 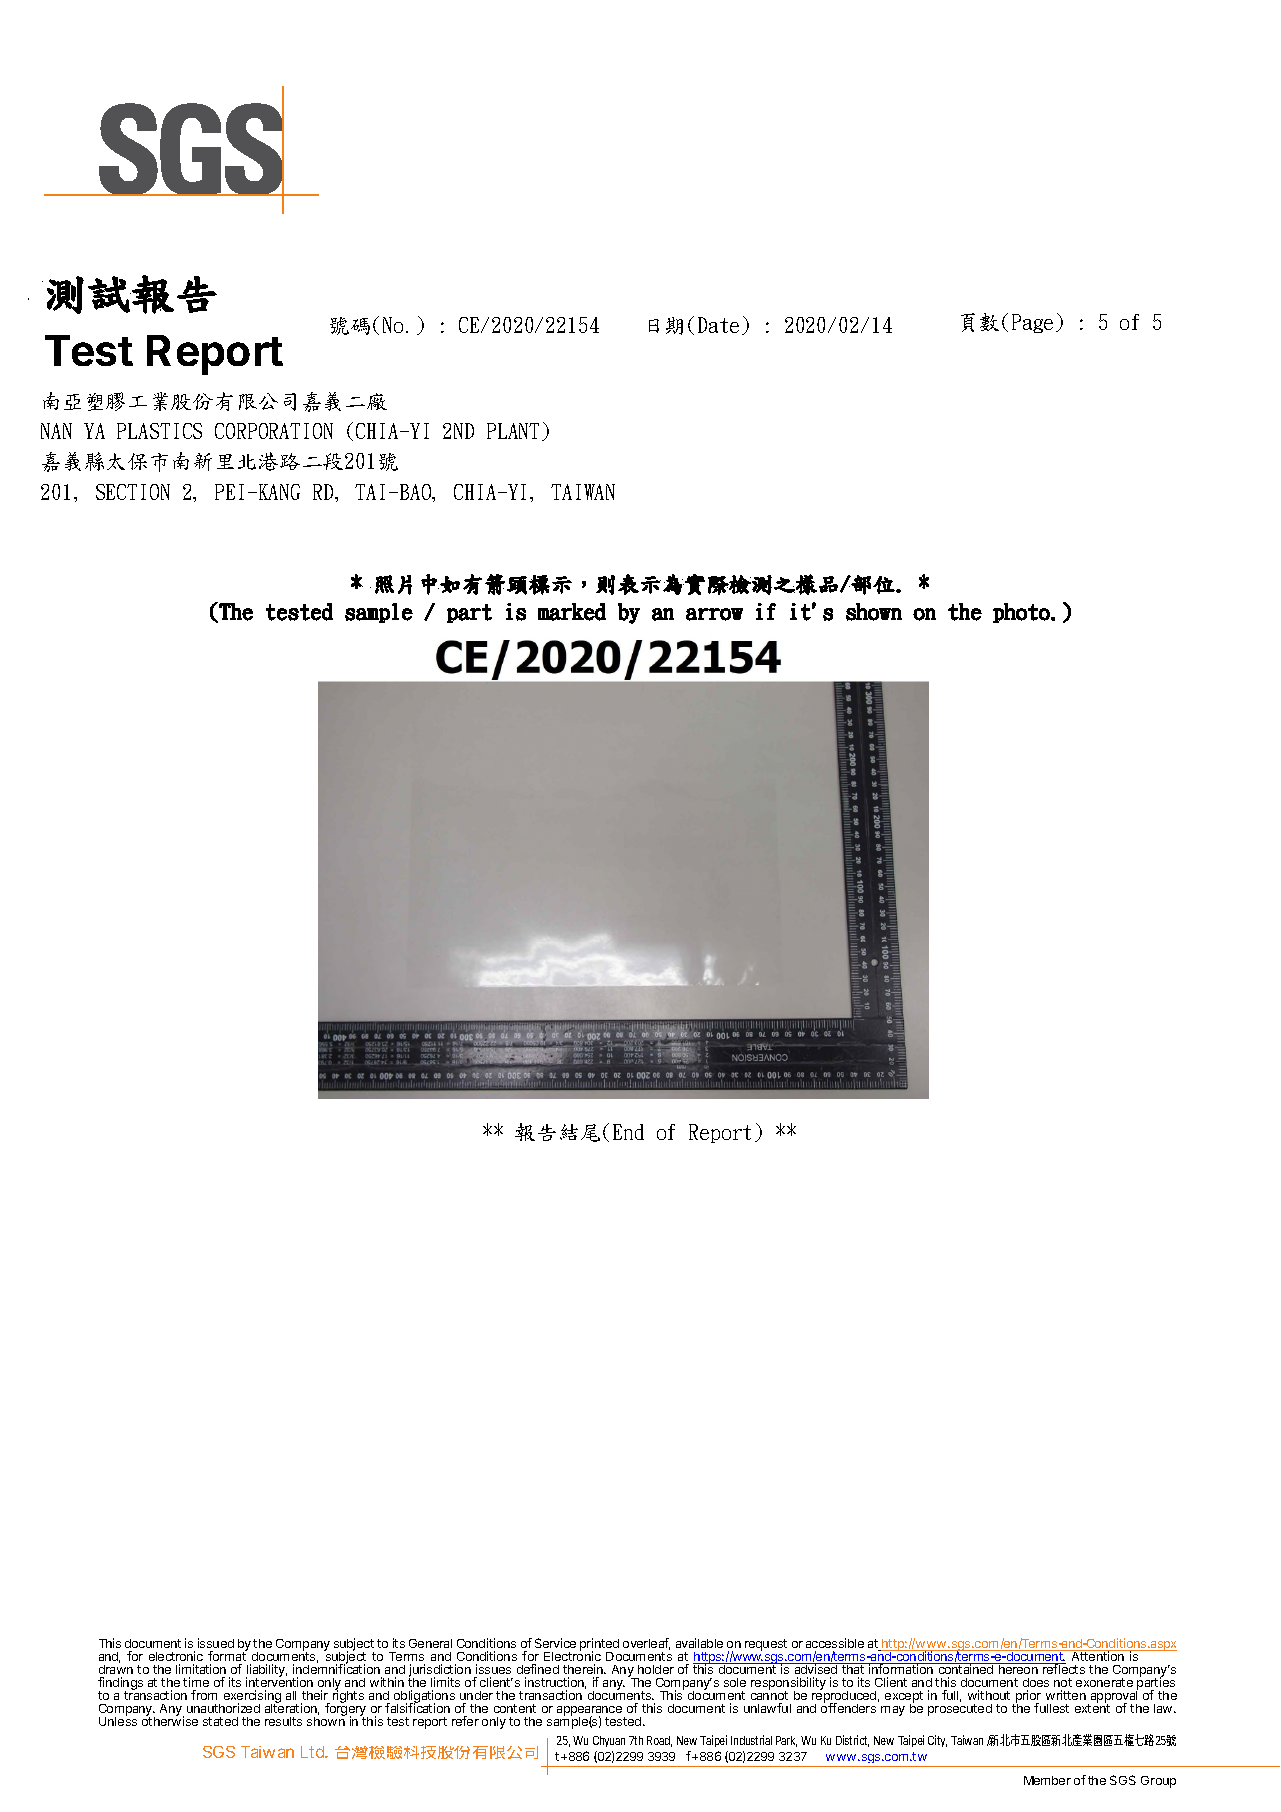 What do you see at coordinates (835, 1643) in the image?
I see `accessible` at bounding box center [835, 1643].
